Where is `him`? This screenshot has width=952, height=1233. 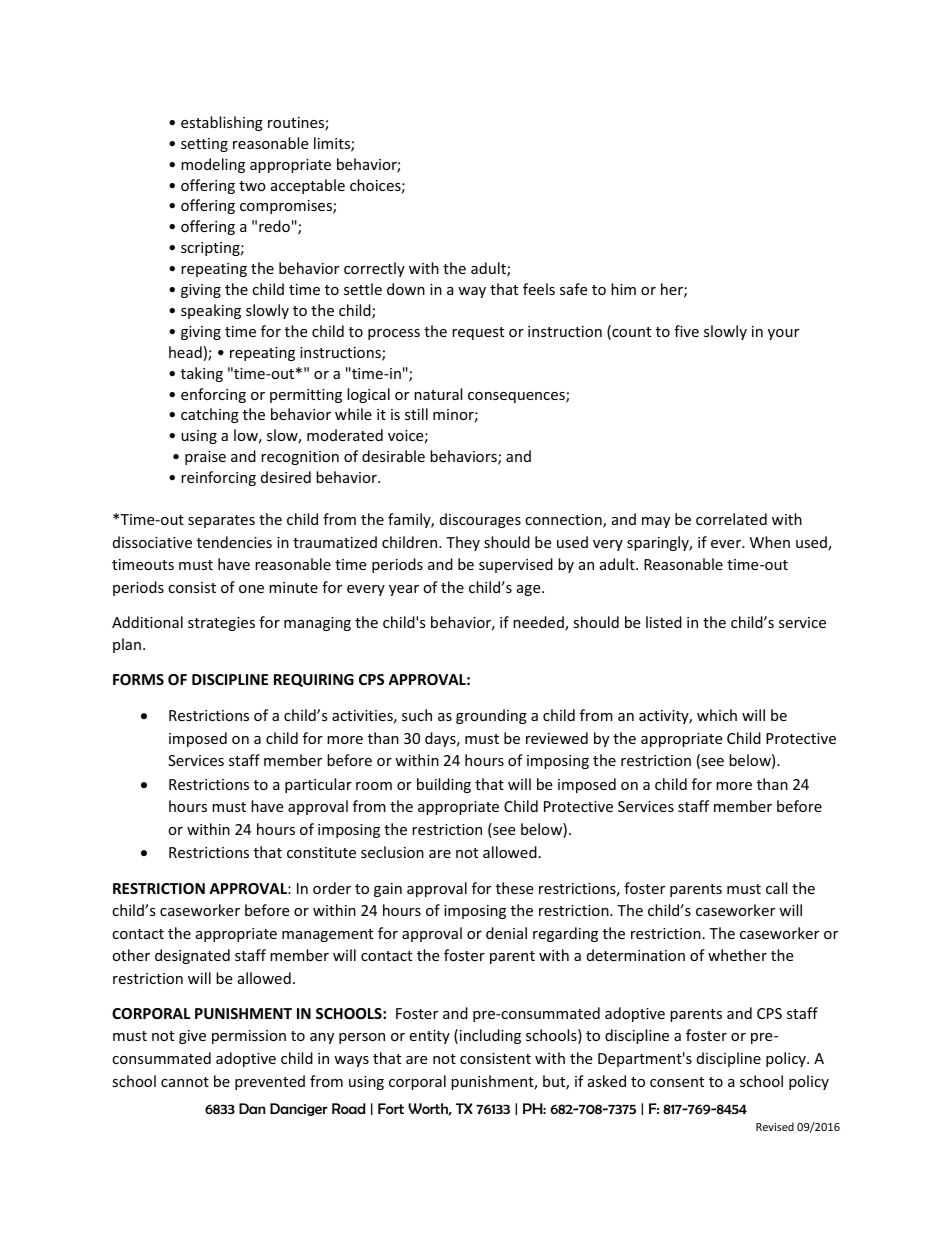
him is located at coordinates (623, 289).
